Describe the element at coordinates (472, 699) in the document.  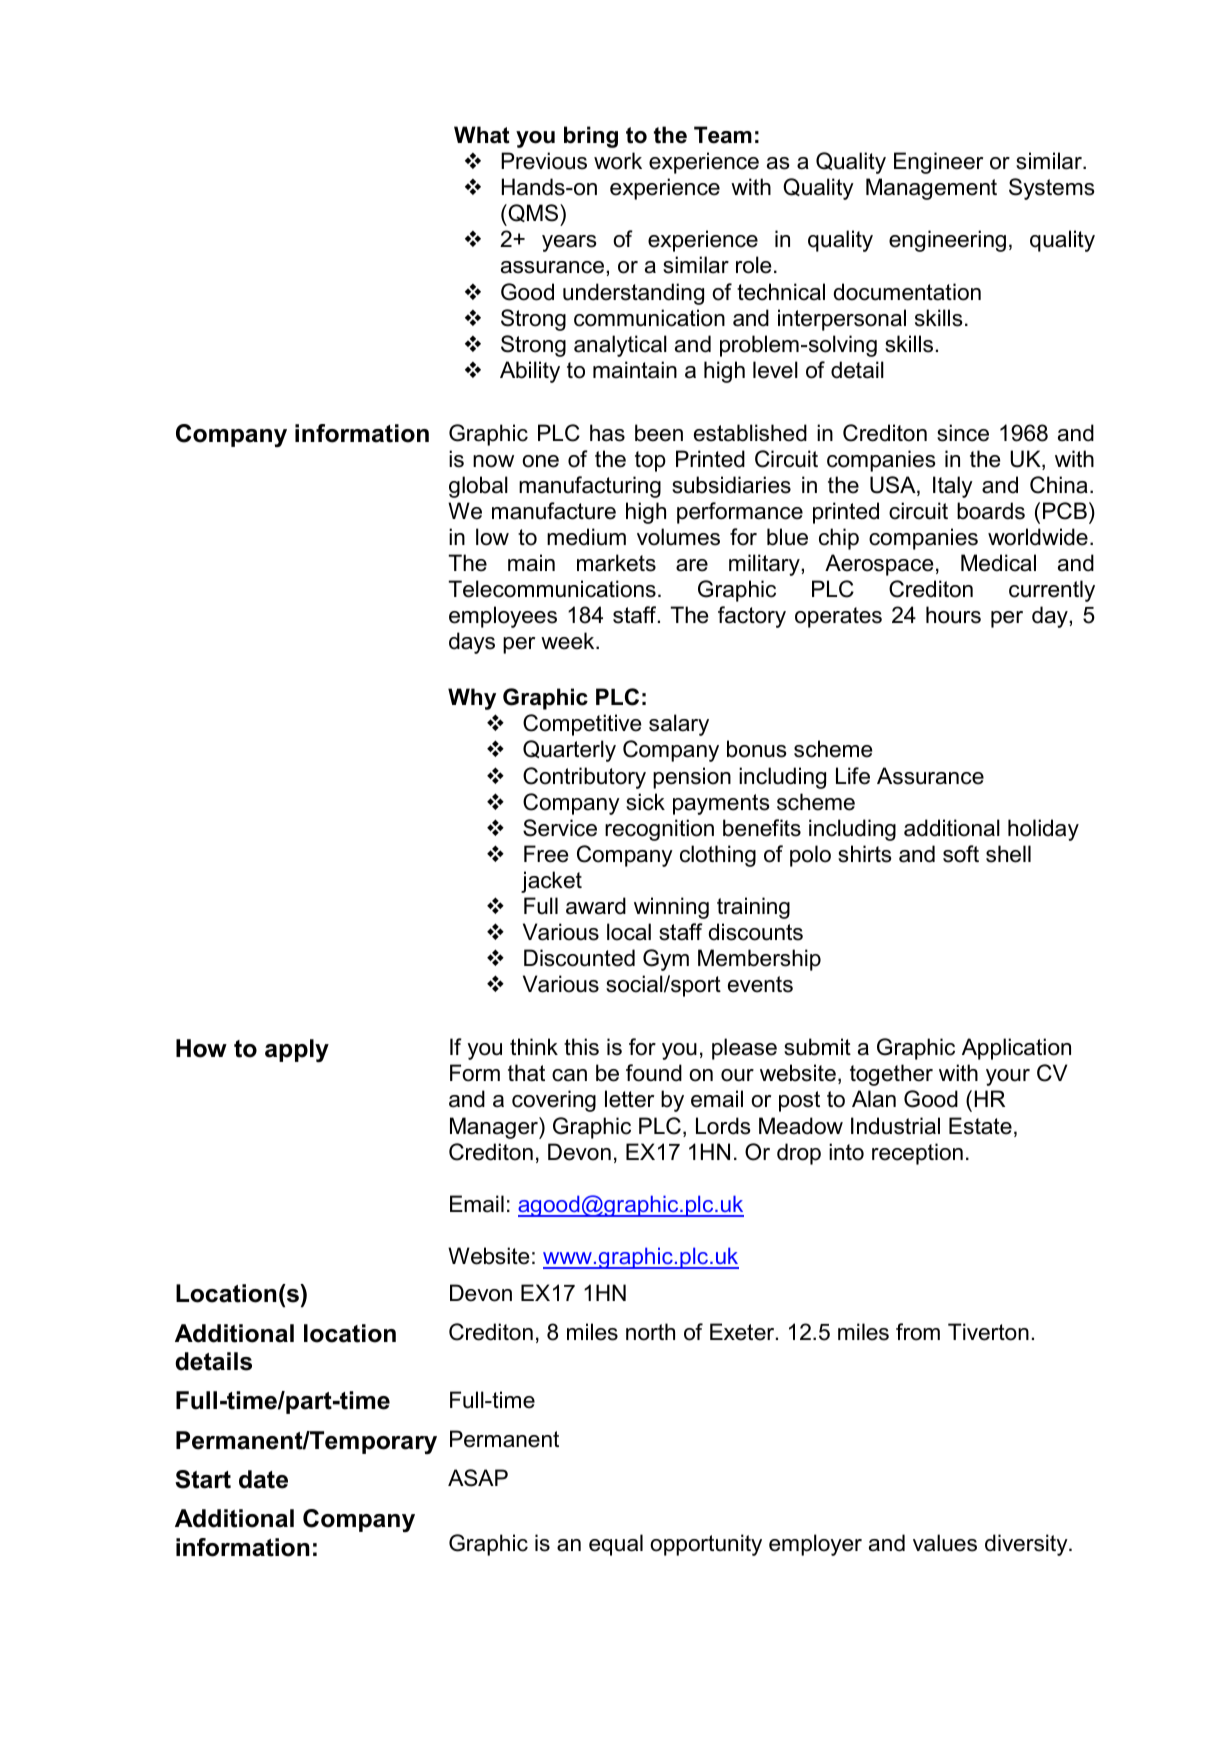
I see `Why` at that location.
